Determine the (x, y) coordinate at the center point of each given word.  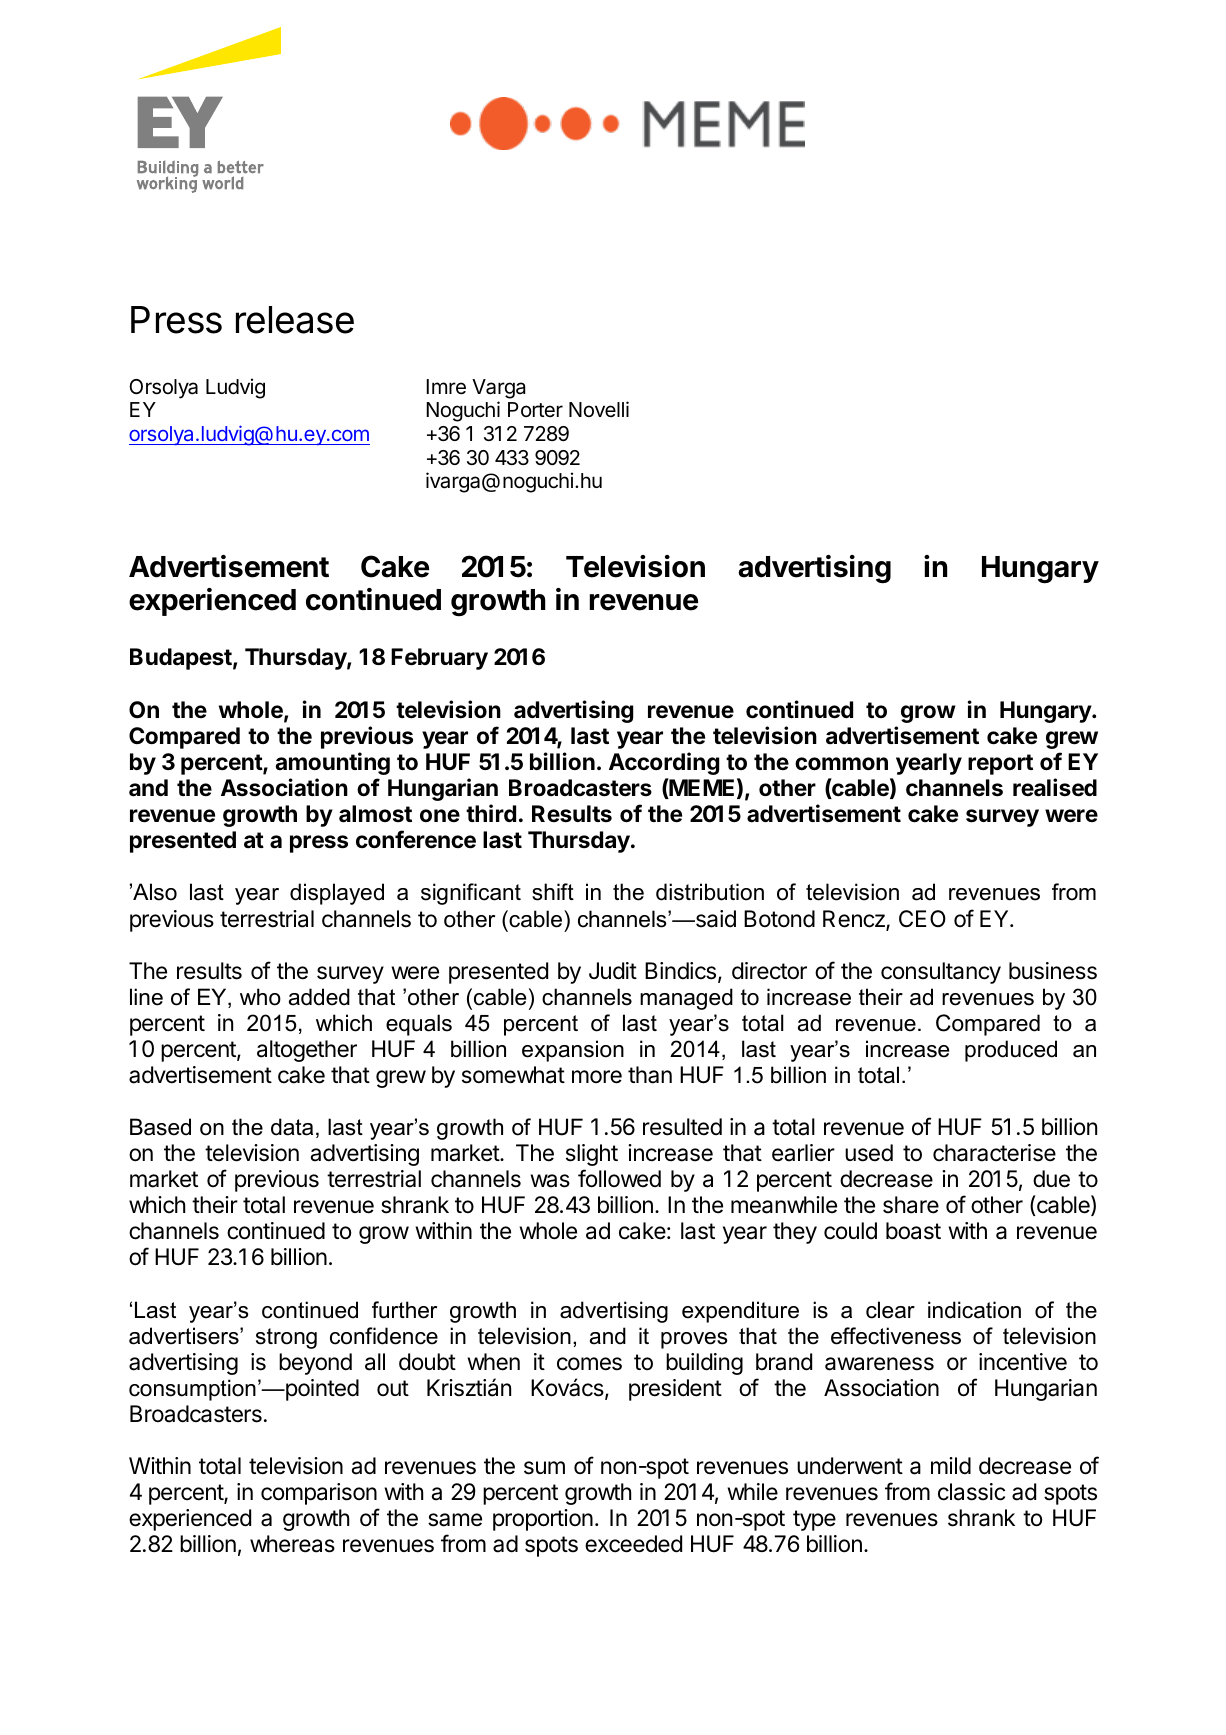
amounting (332, 763)
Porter (535, 409)
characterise (994, 1153)
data (292, 1127)
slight (592, 1155)
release (295, 320)
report (1000, 764)
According (664, 763)
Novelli (599, 409)
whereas (292, 1544)
